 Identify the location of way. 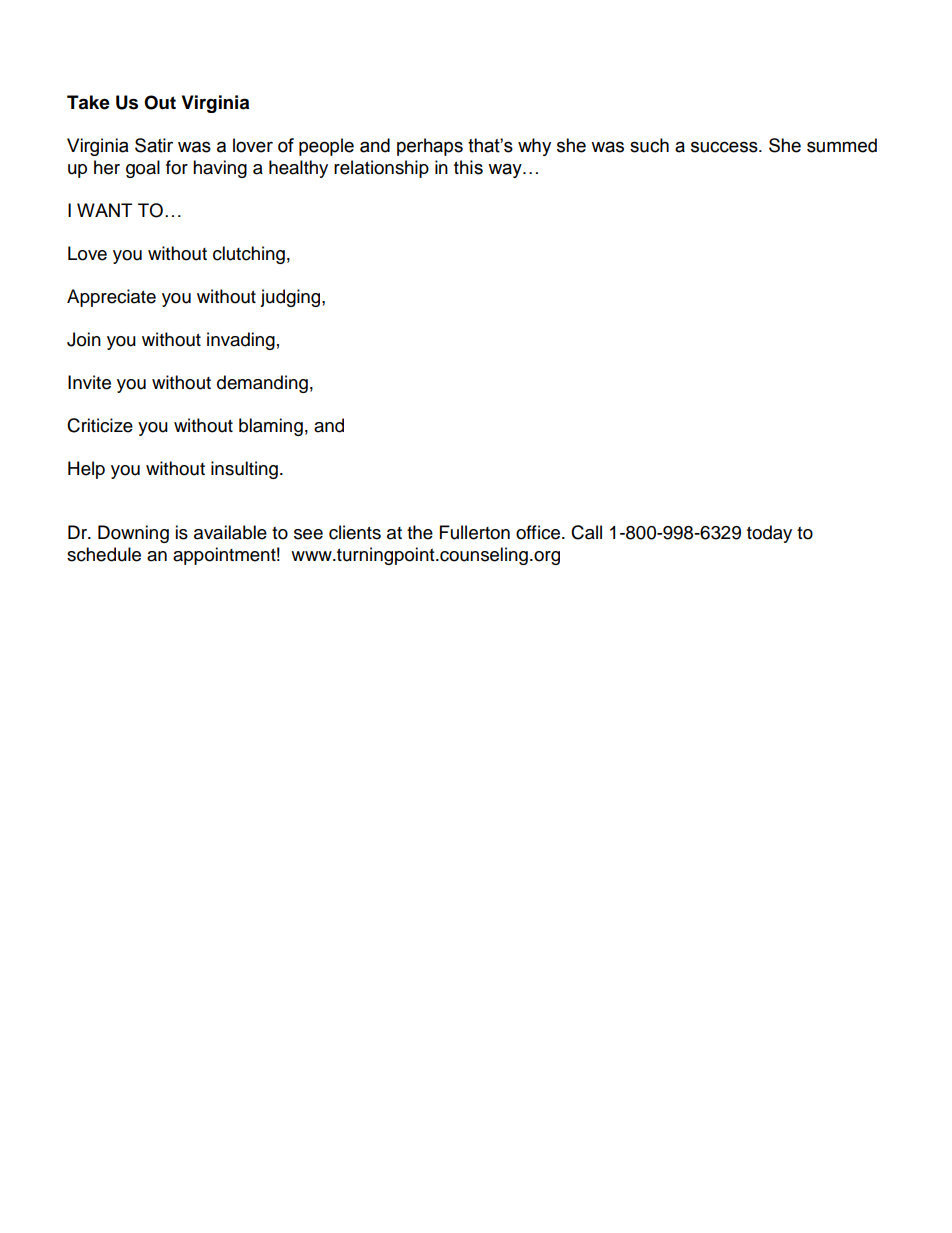
(506, 170).
